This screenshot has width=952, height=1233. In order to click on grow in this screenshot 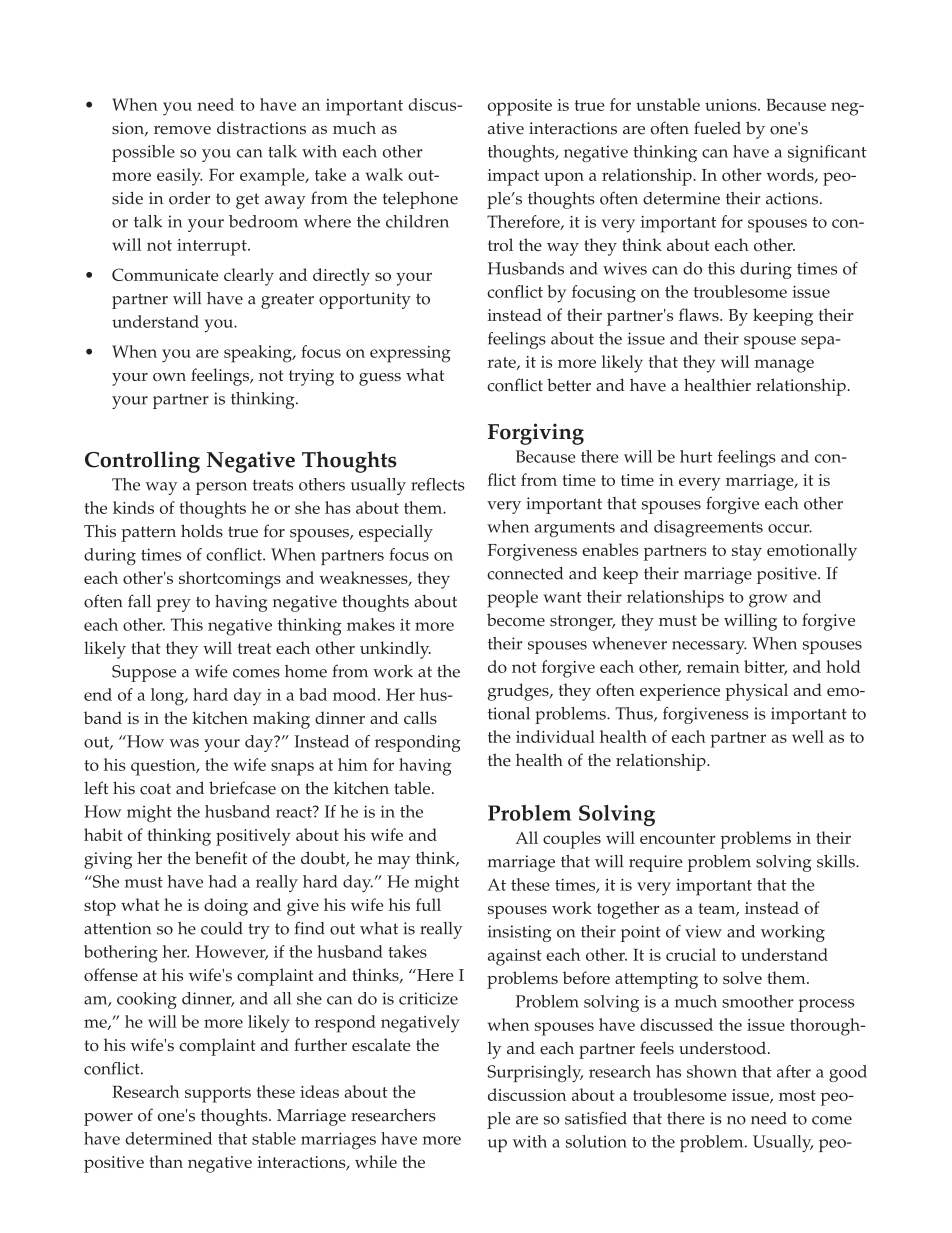, I will do `click(768, 601)`.
